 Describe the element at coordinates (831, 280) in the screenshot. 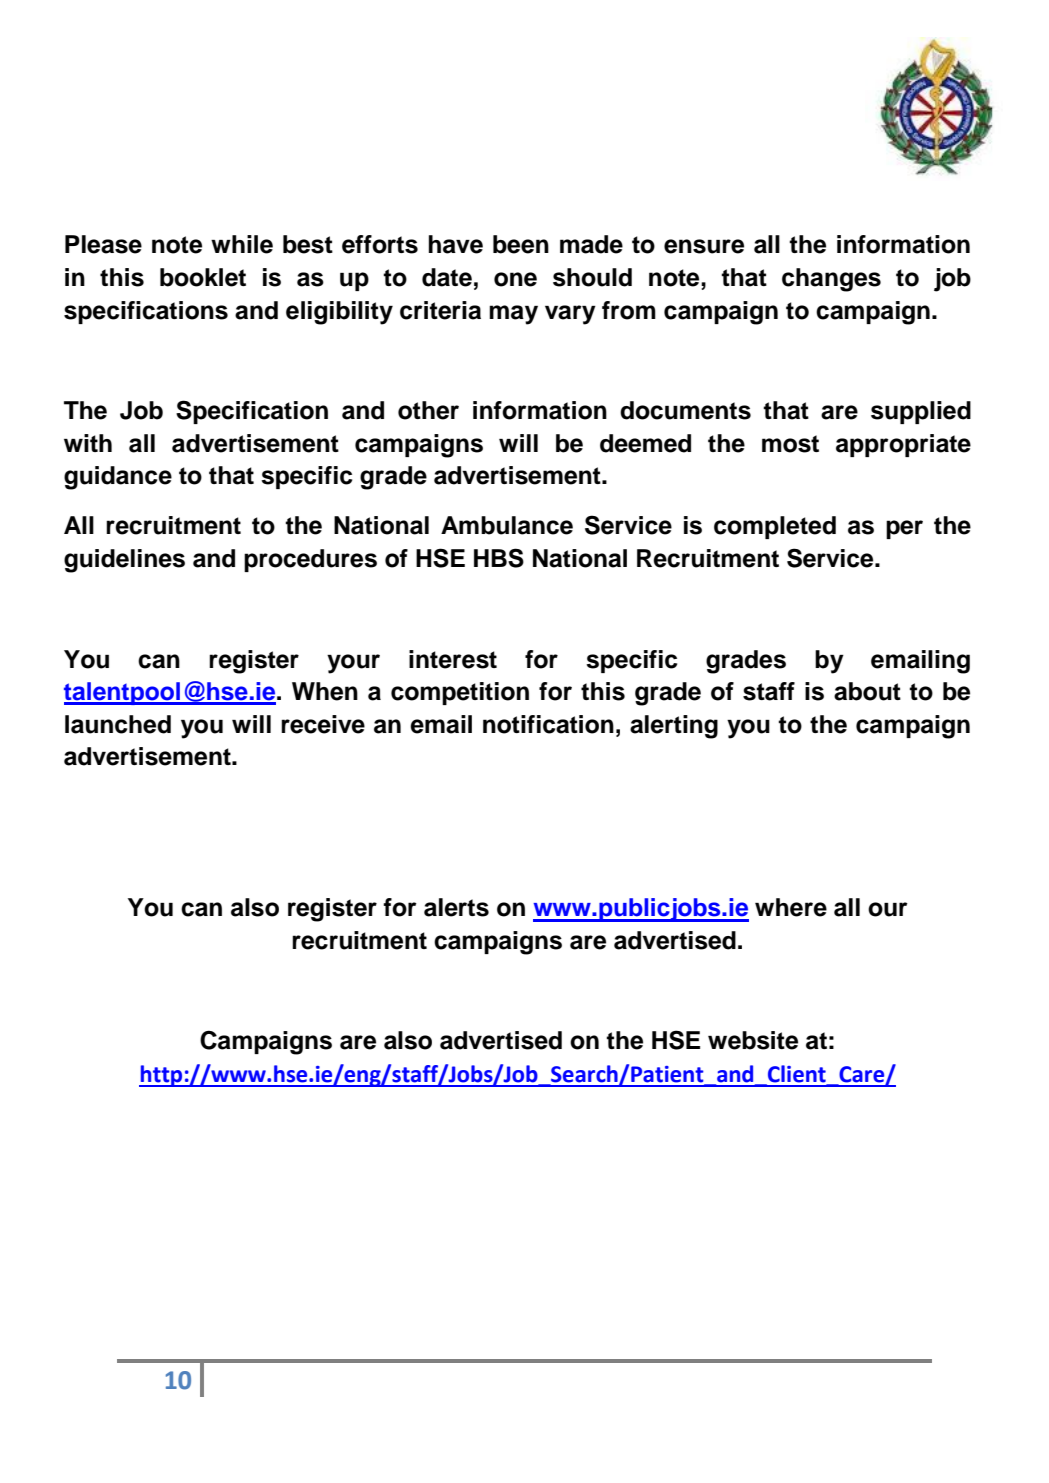

I see `changes` at that location.
